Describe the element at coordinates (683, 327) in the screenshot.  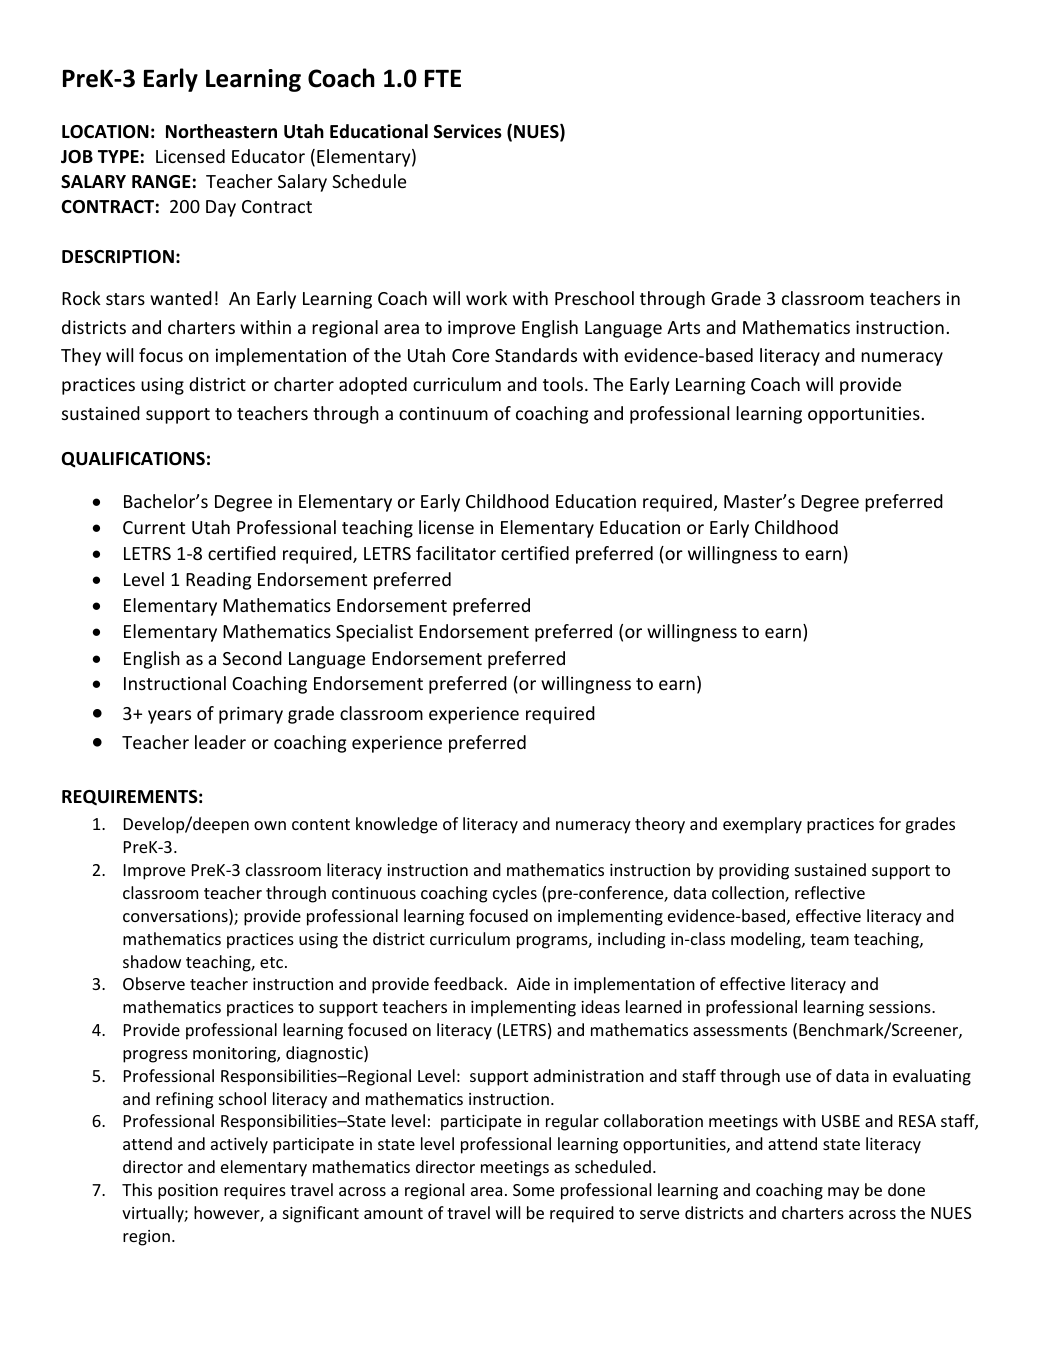
I see `Arts` at that location.
